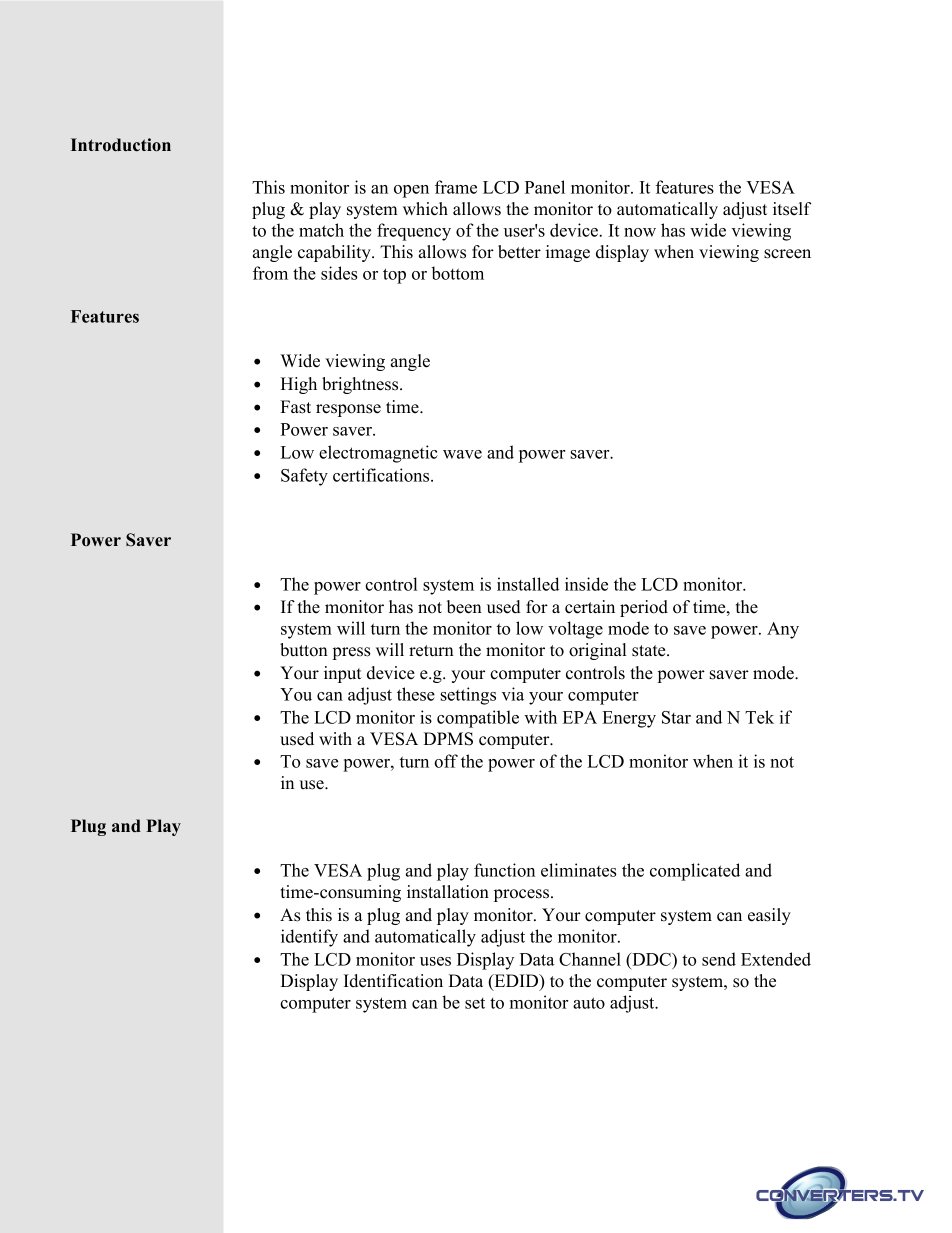 Image resolution: width=952 pixels, height=1233 pixels. What do you see at coordinates (719, 959) in the screenshot?
I see `send` at bounding box center [719, 959].
